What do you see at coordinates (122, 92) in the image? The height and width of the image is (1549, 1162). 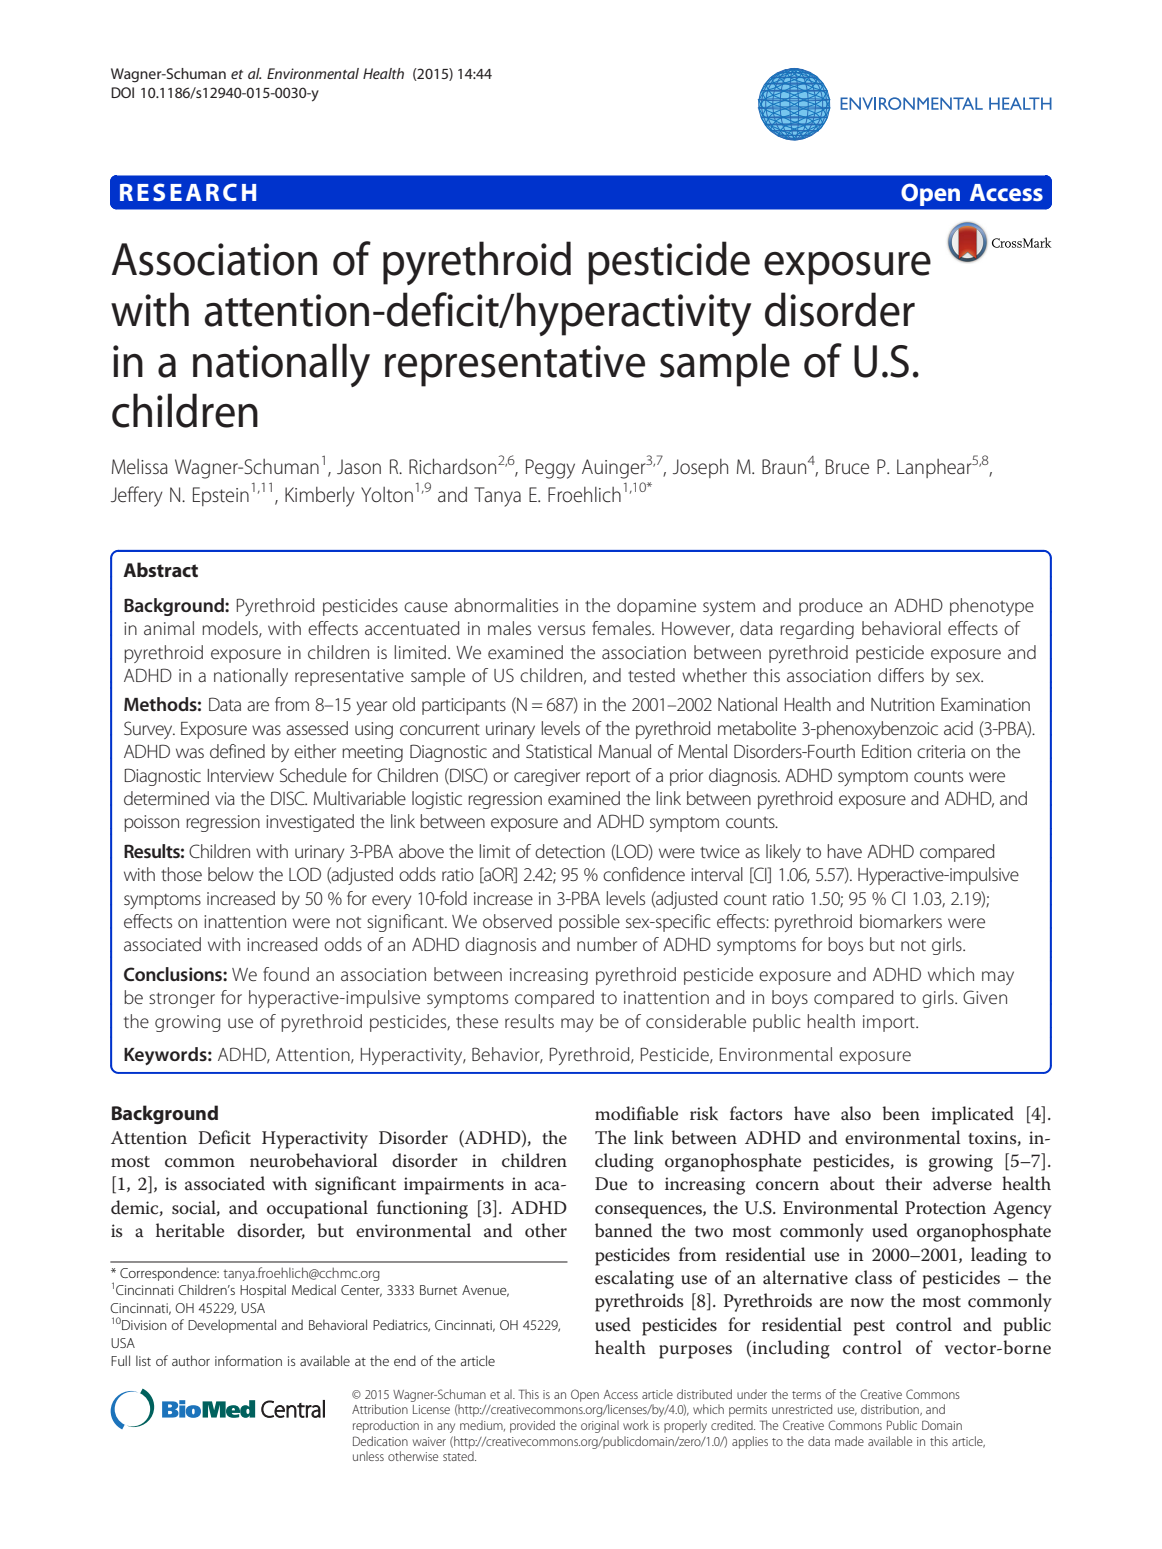 I see `DOI` at bounding box center [122, 92].
